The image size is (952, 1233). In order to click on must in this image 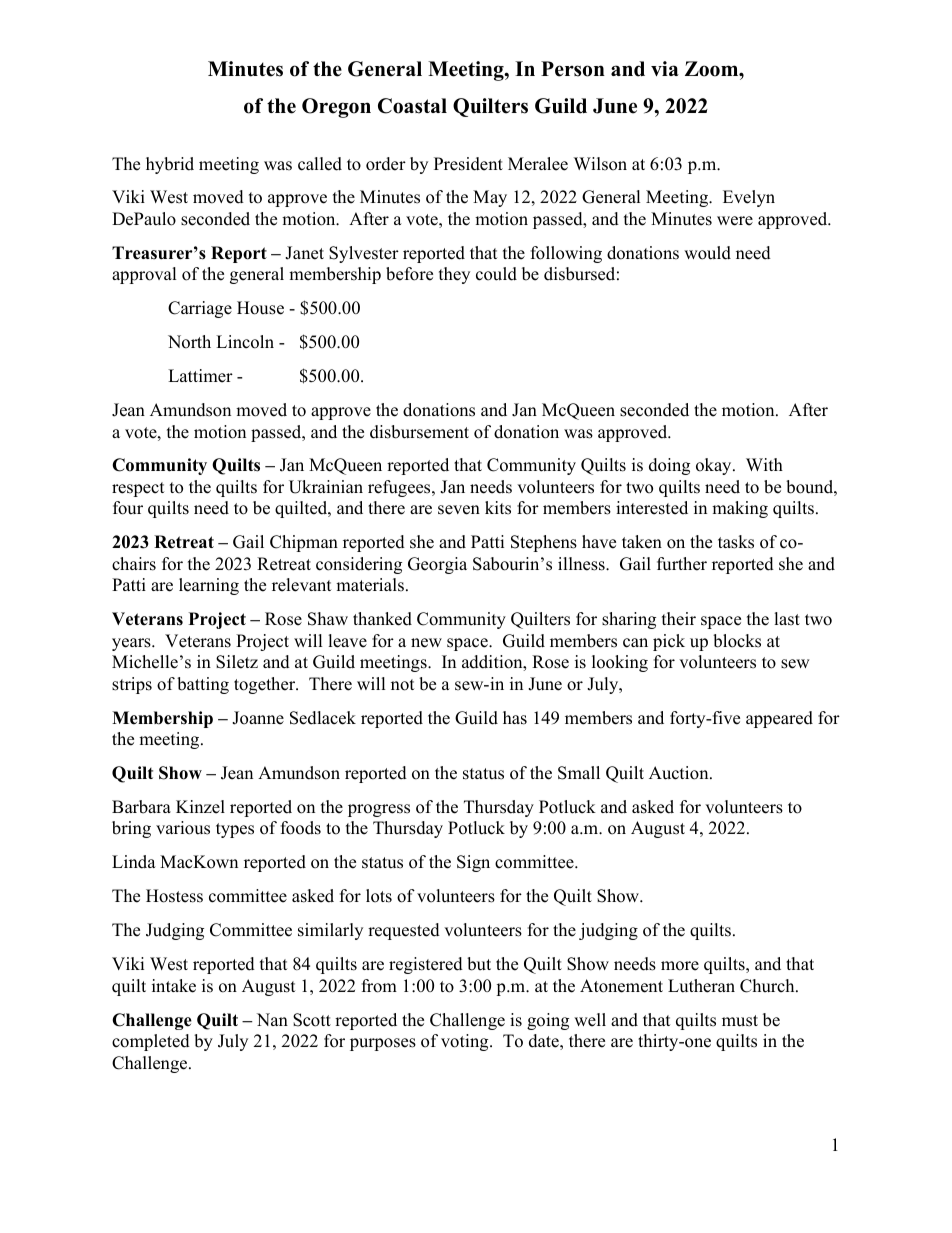, I will do `click(740, 1021)`.
